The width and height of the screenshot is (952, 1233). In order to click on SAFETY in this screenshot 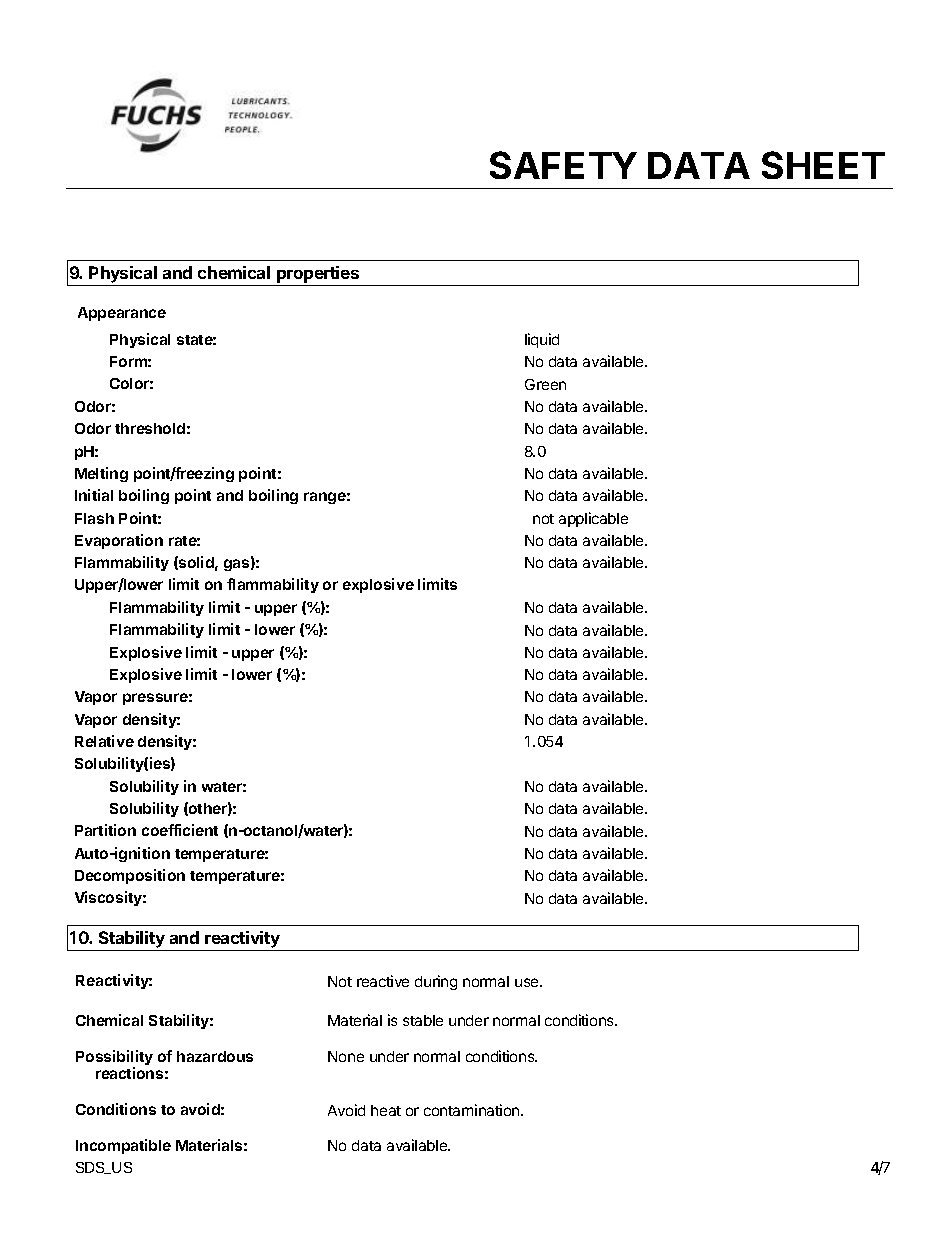, I will do `click(563, 165)`.
